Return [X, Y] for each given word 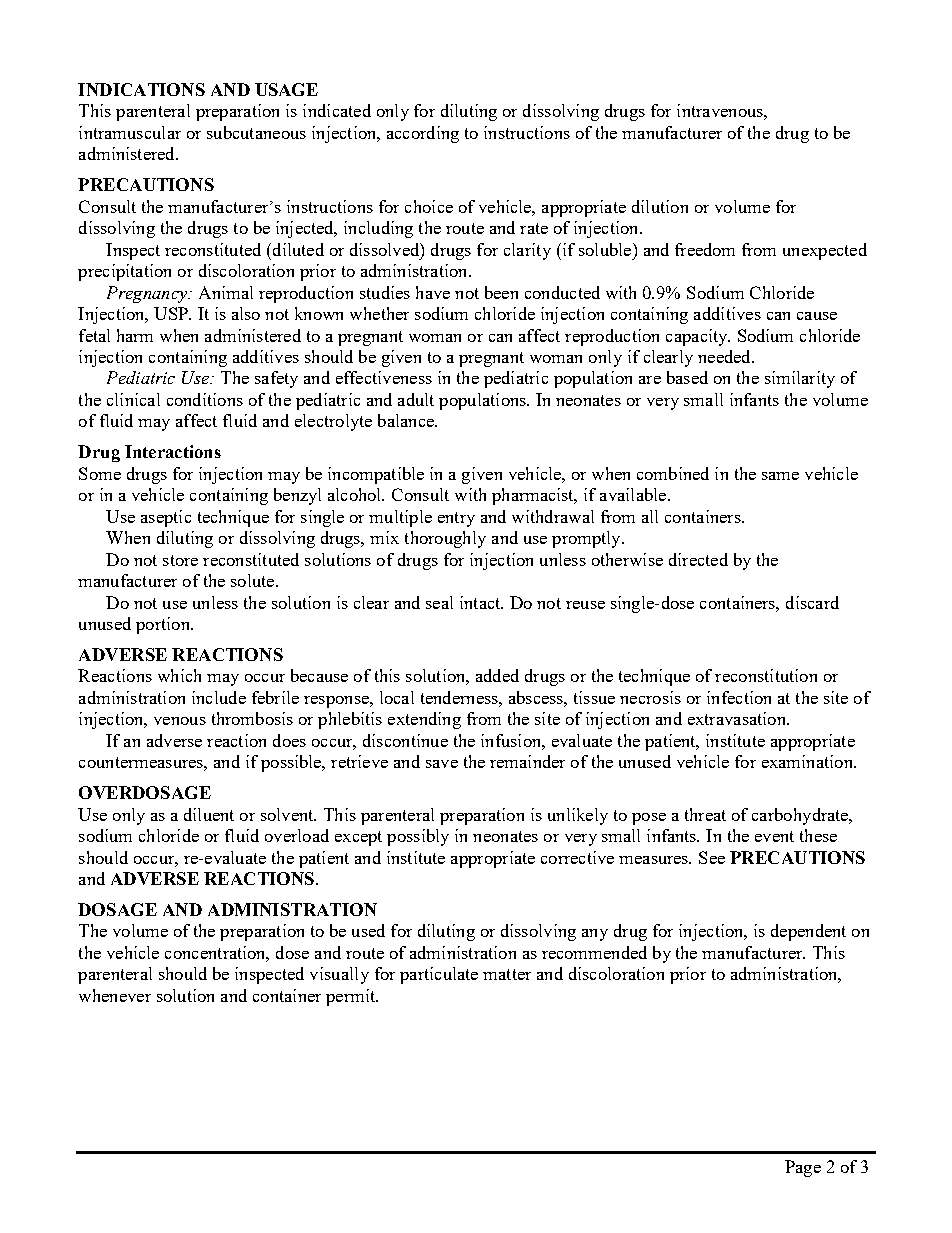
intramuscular [130, 132]
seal [439, 602]
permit [351, 997]
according [423, 134]
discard [812, 602]
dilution [660, 206]
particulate [439, 975]
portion [164, 625]
